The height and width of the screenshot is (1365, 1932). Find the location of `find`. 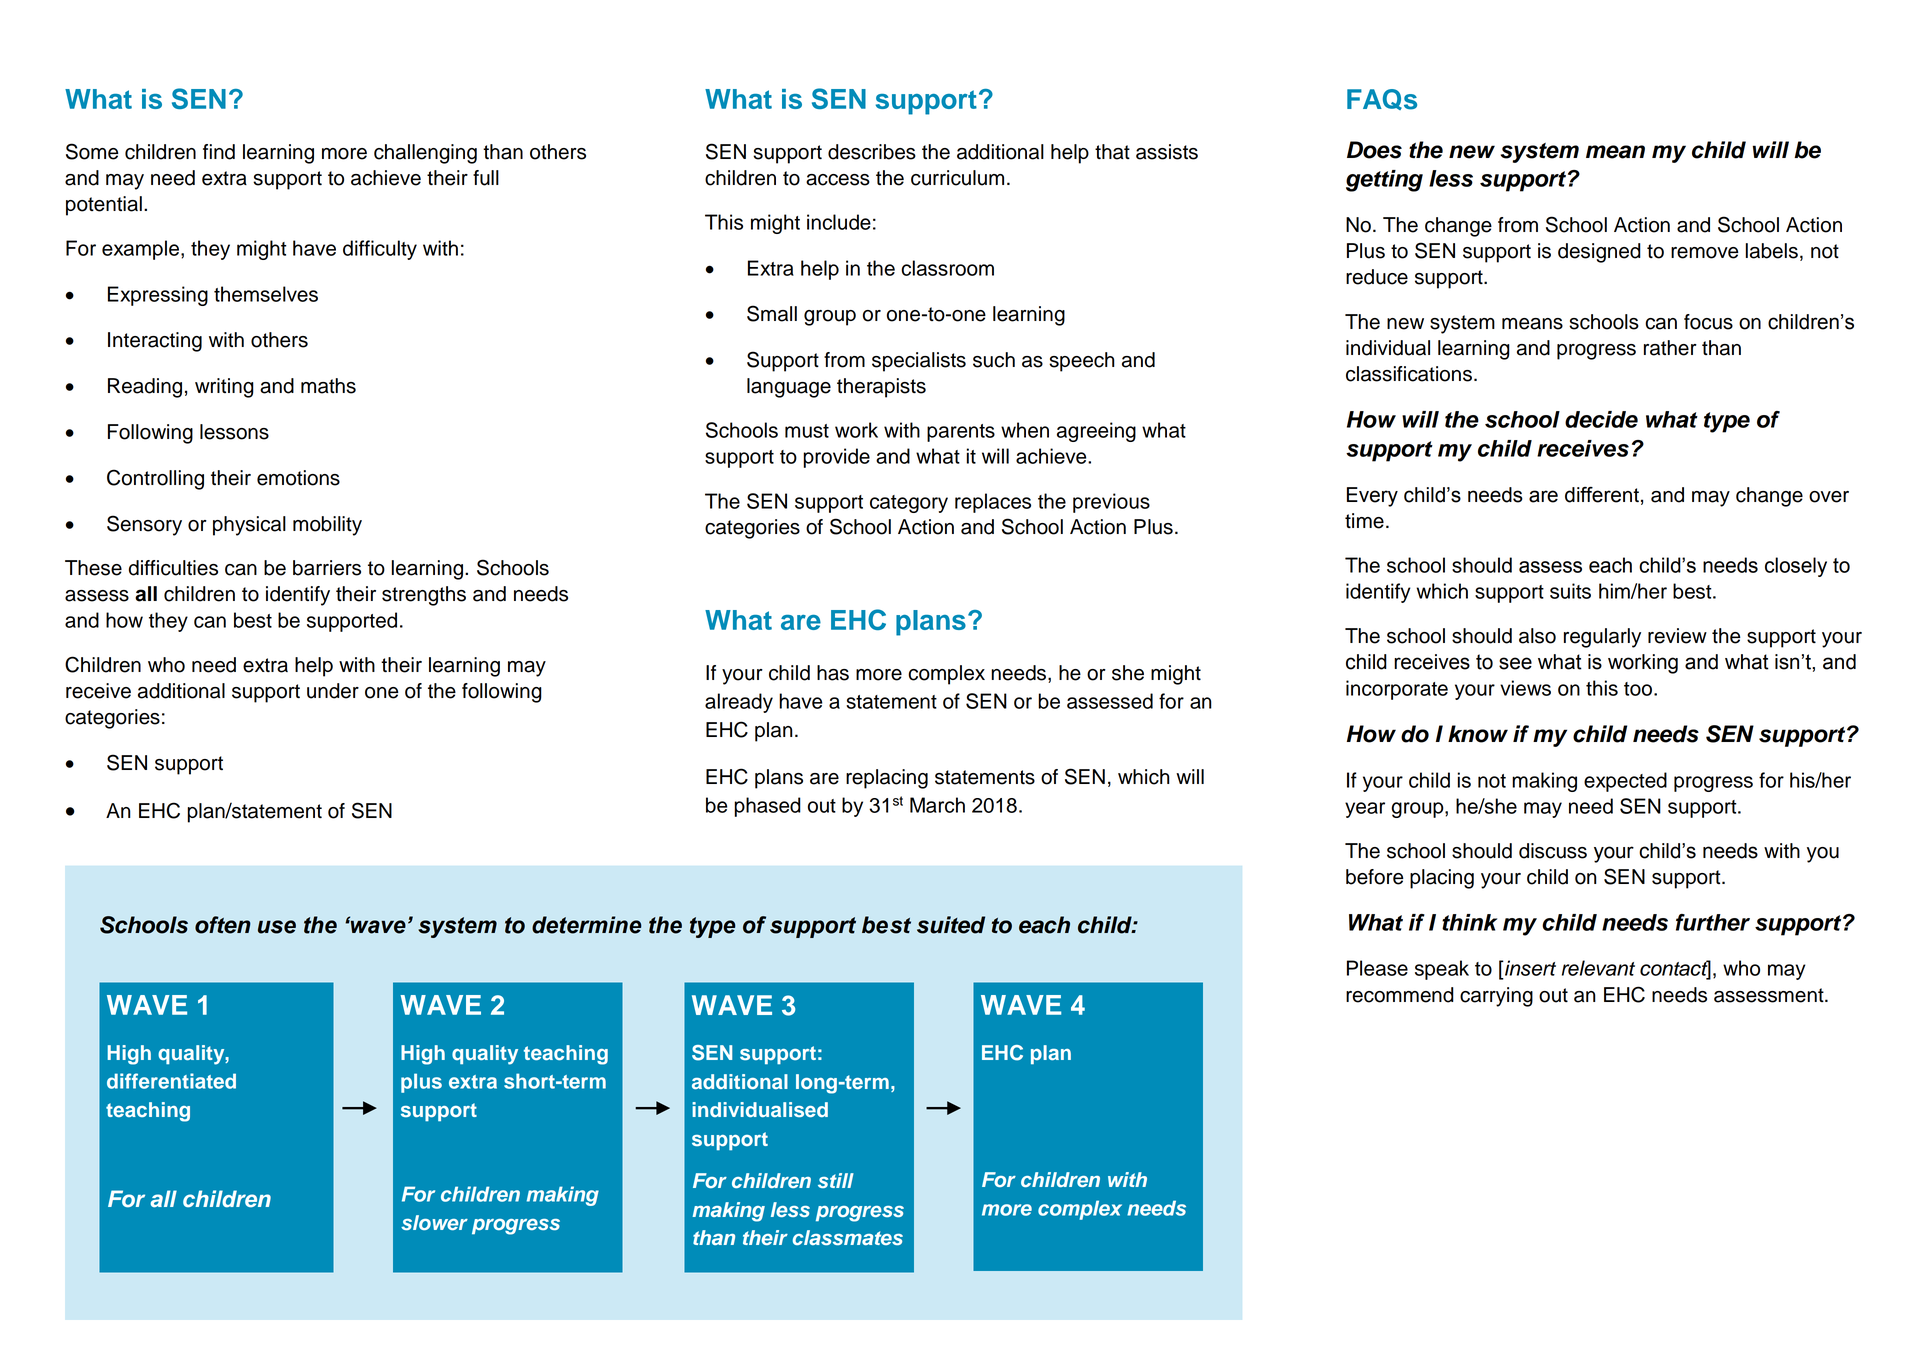

find is located at coordinates (219, 152).
